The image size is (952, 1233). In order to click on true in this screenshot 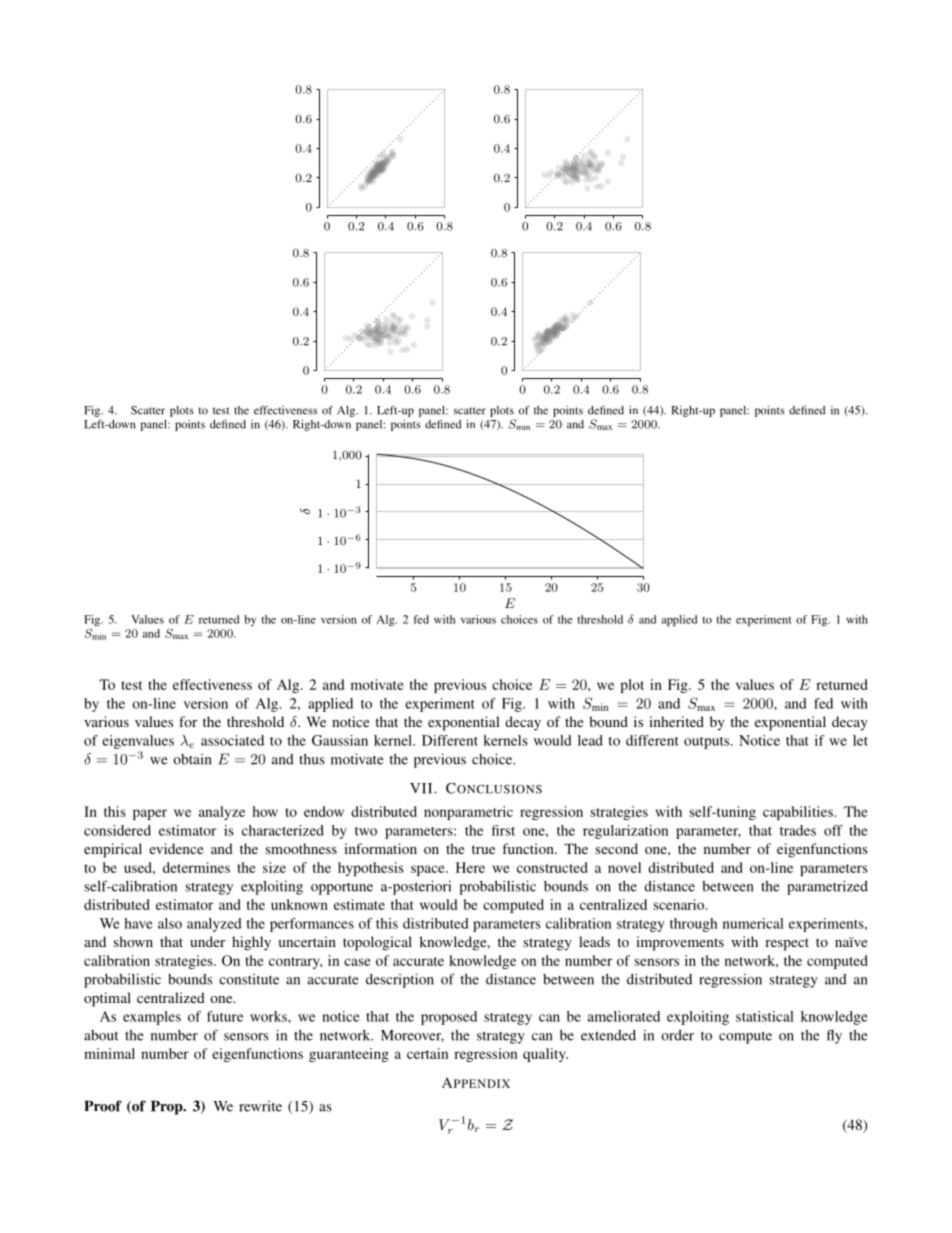, I will do `click(483, 849)`.
